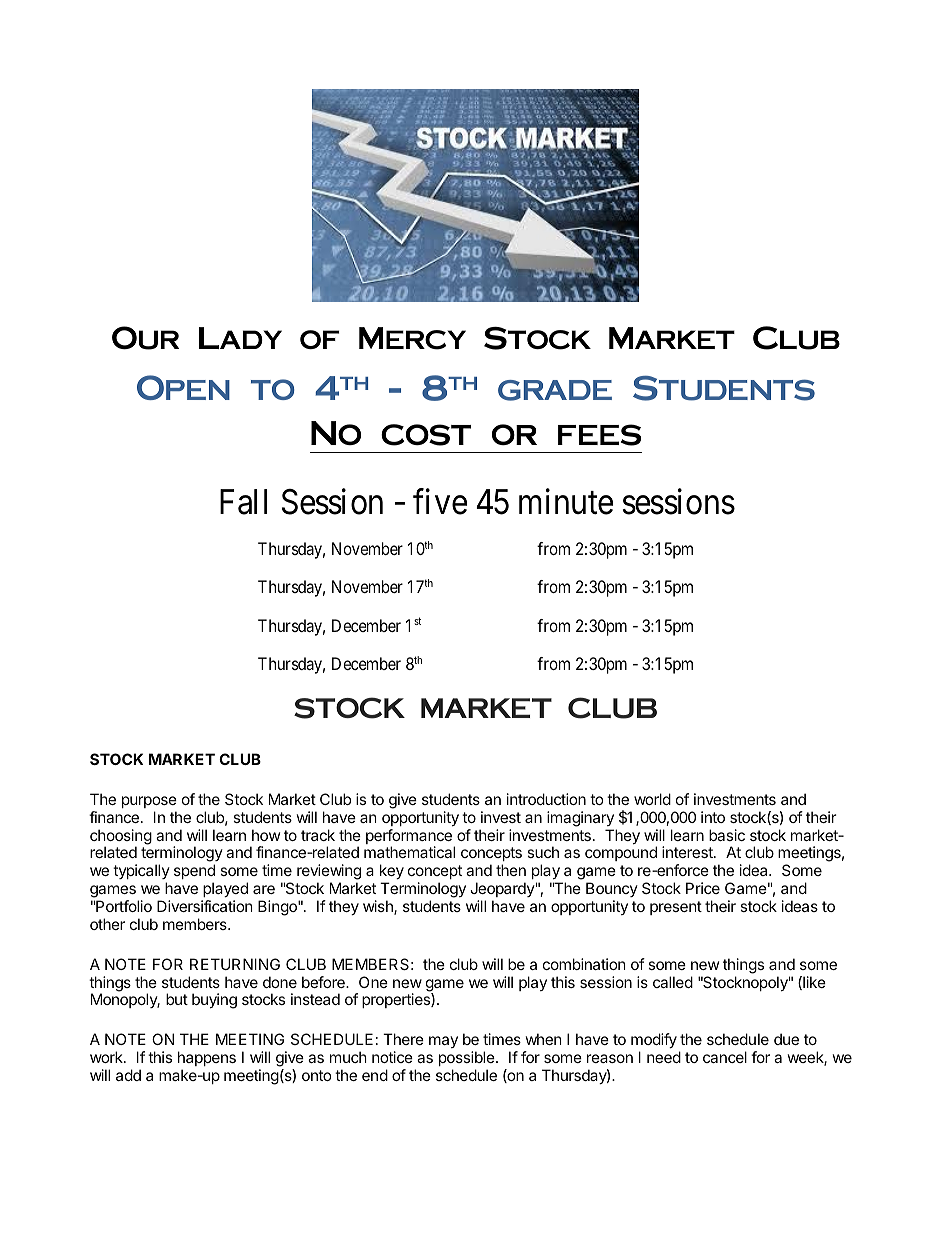  What do you see at coordinates (555, 390) in the screenshot?
I see `grade` at bounding box center [555, 390].
